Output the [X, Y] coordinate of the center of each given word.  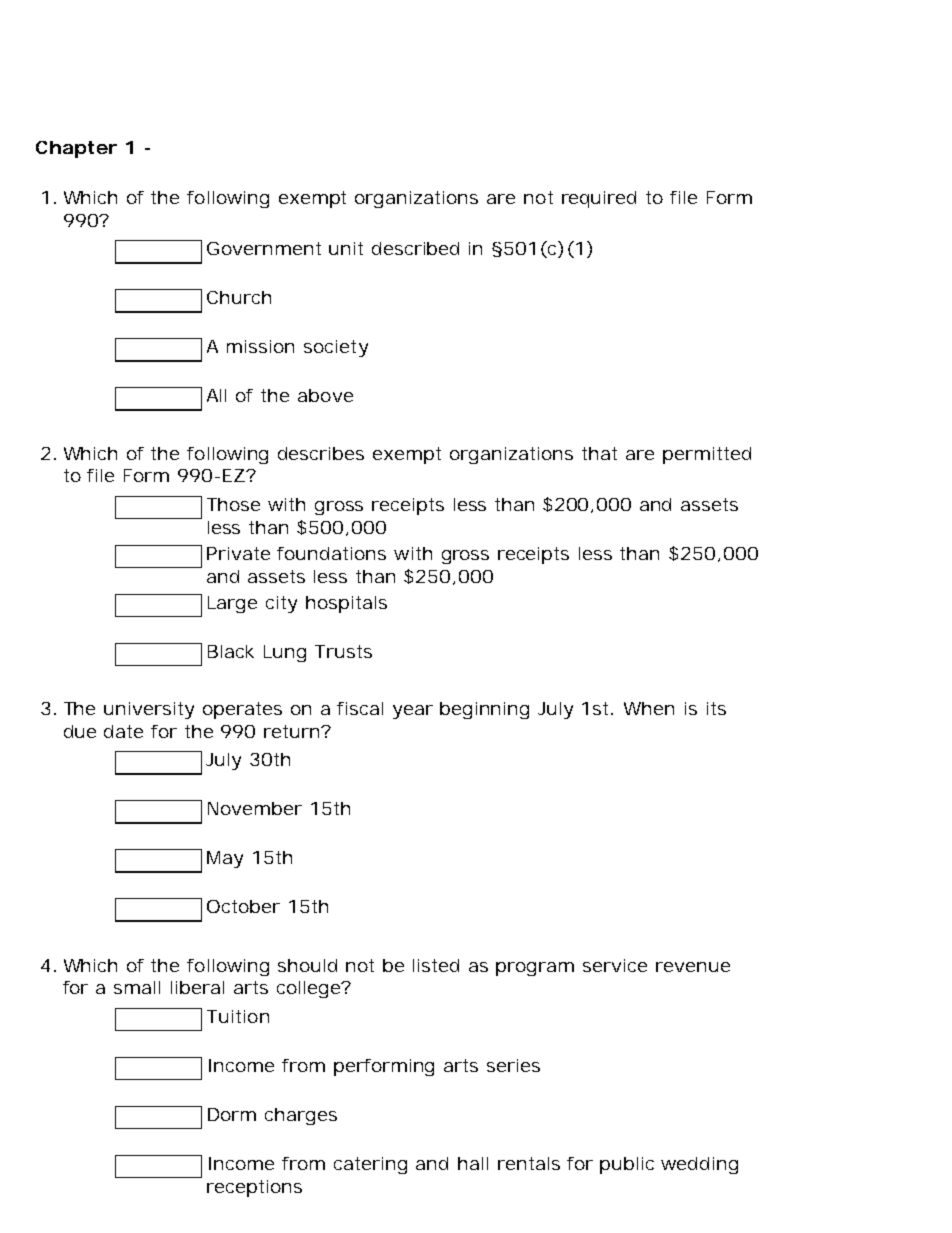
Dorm [232, 1114]
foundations [331, 553]
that [599, 453]
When [649, 708]
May [225, 859]
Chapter [76, 149]
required [599, 199]
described [415, 248]
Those [233, 504]
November [255, 808]
